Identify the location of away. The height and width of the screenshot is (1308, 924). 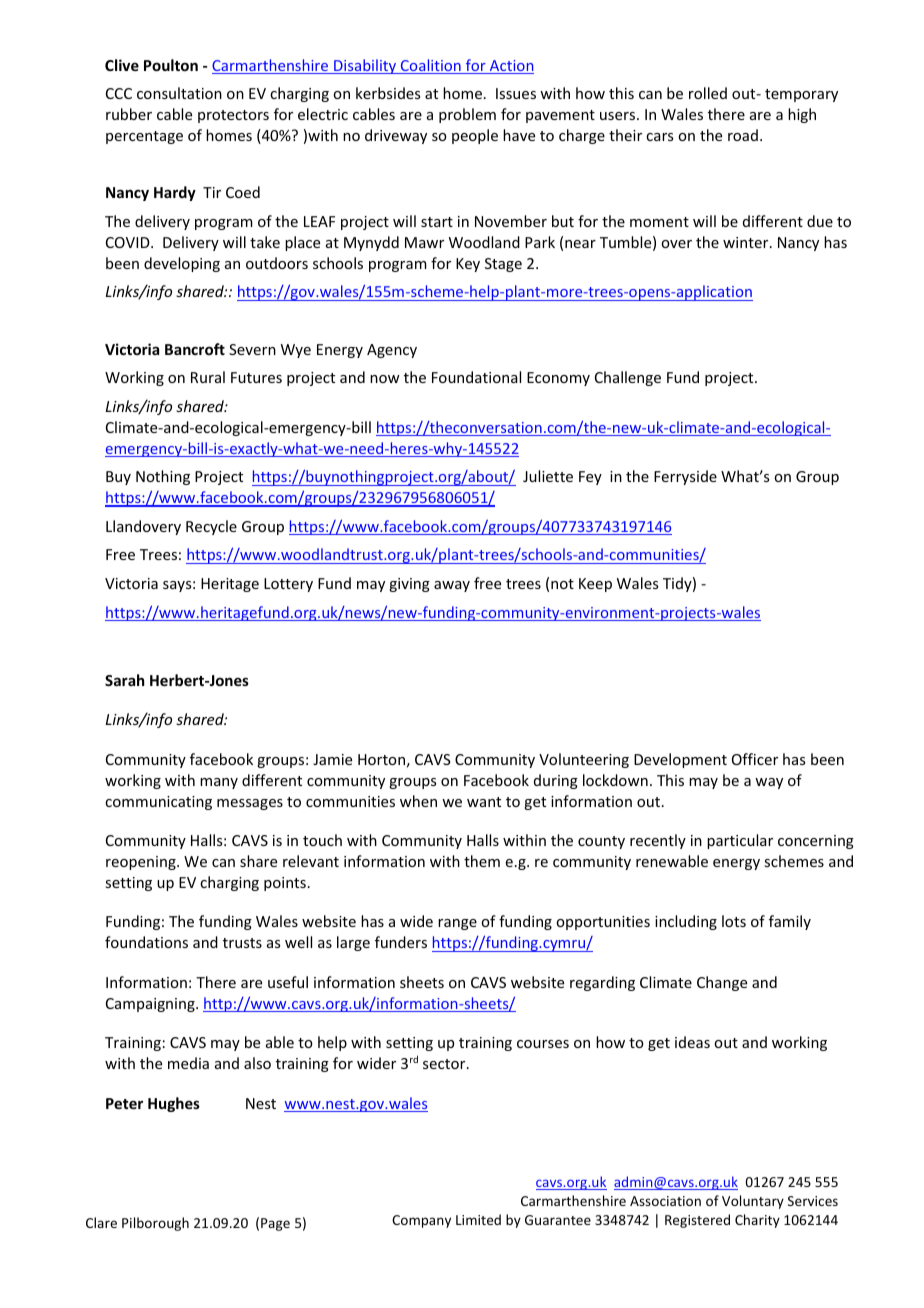
(452, 586).
